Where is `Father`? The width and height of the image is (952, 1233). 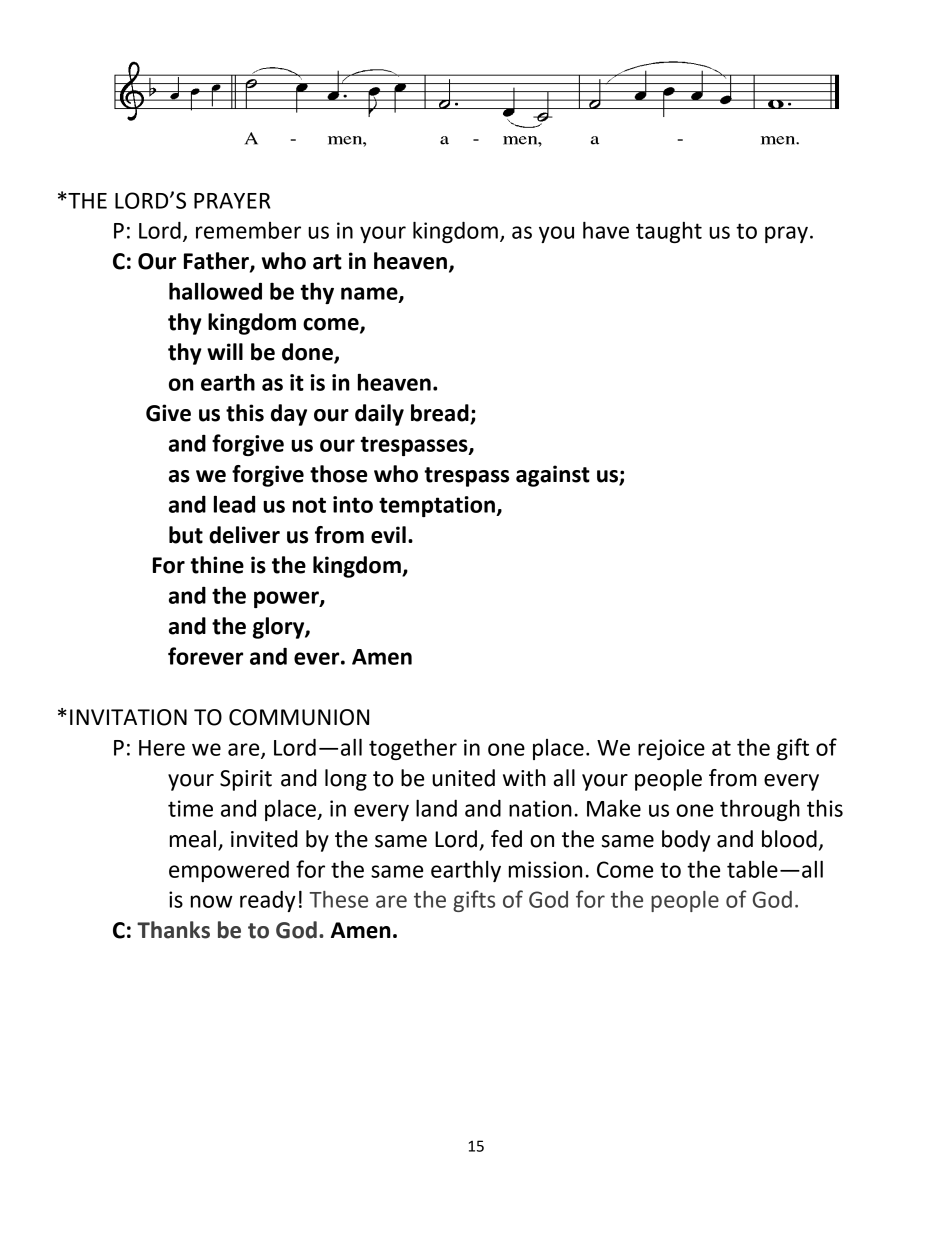
Father is located at coordinates (217, 262).
